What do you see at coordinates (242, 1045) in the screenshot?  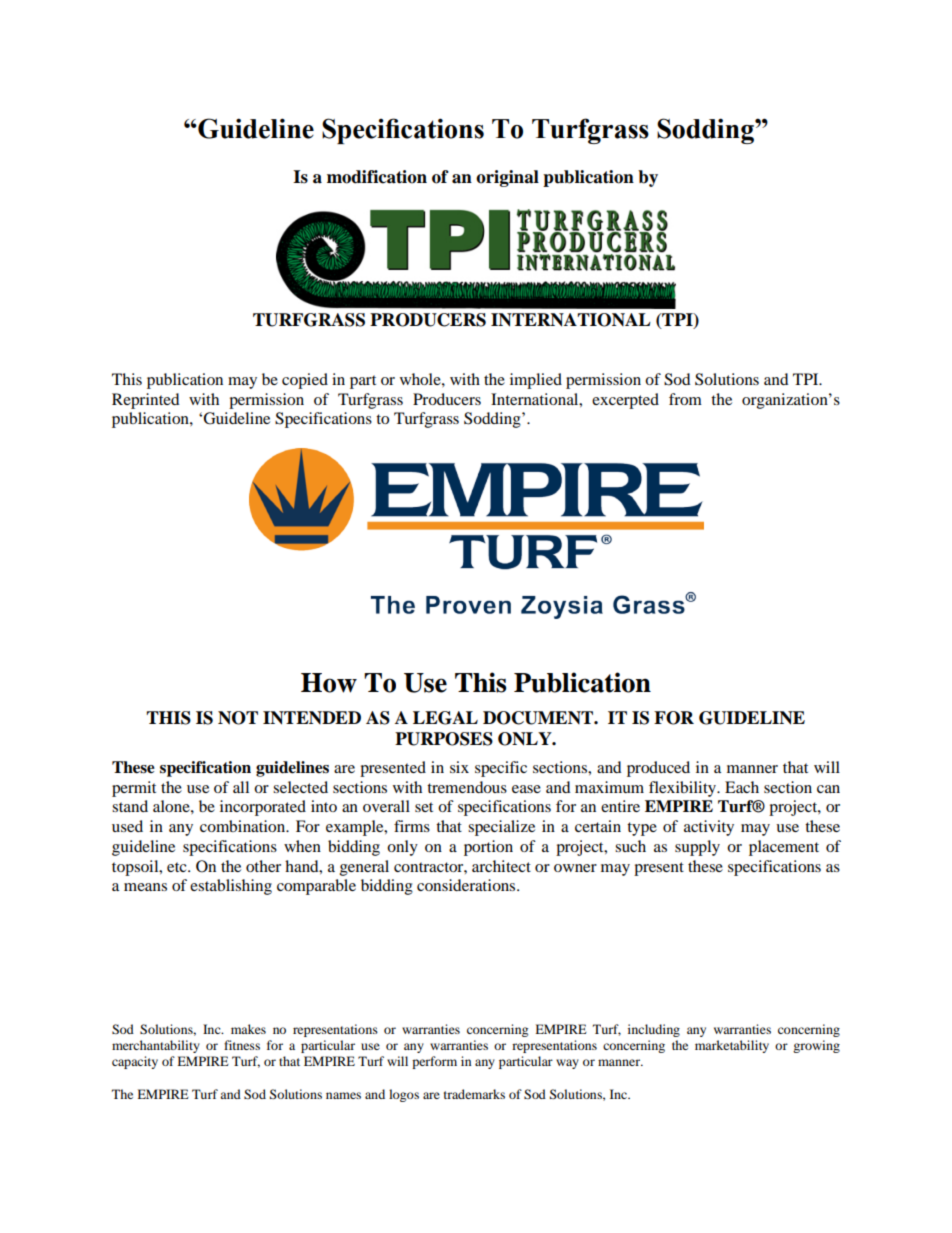 I see `fitness` at bounding box center [242, 1045].
